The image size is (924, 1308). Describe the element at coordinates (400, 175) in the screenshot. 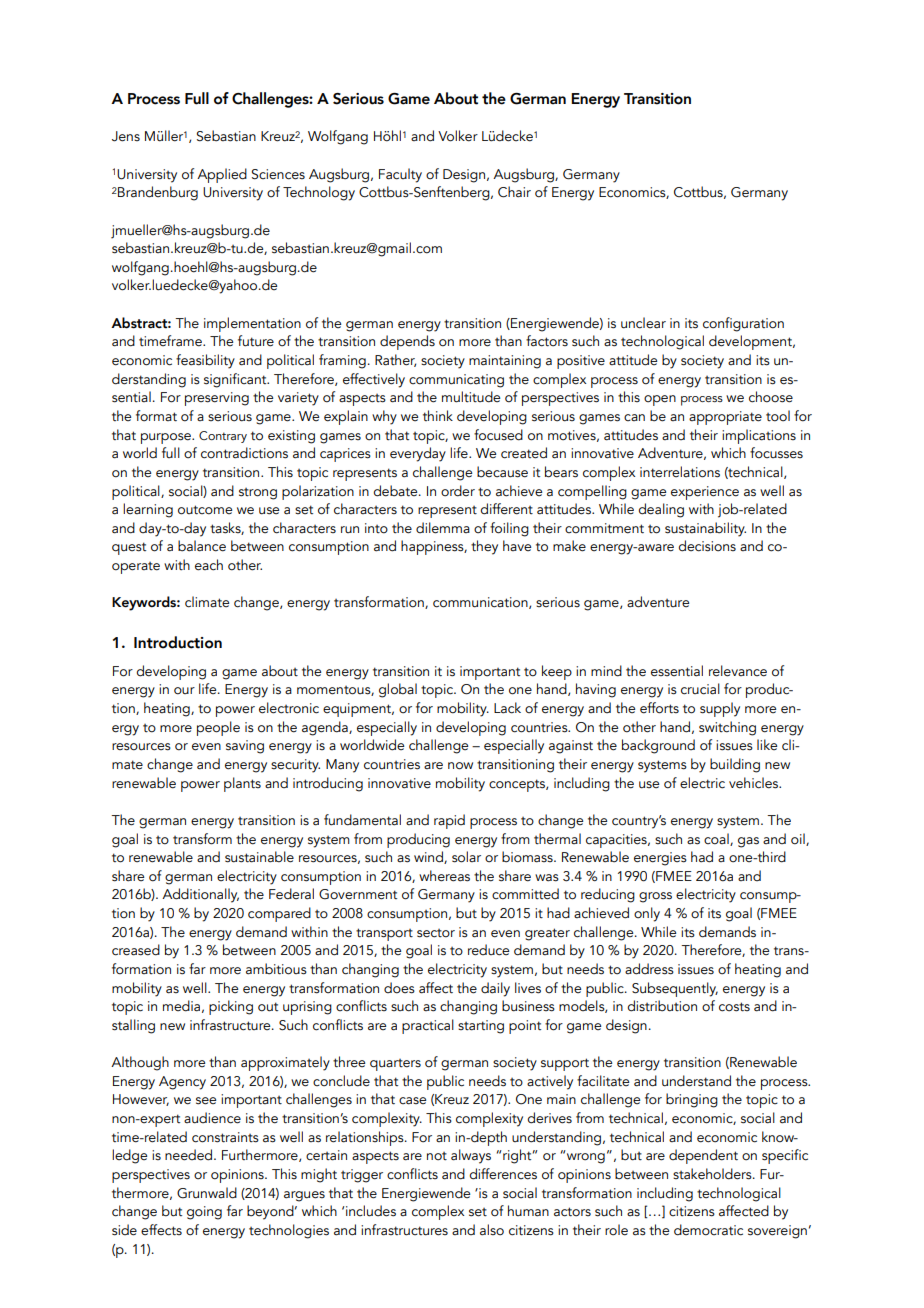

I see `Faculty` at that location.
